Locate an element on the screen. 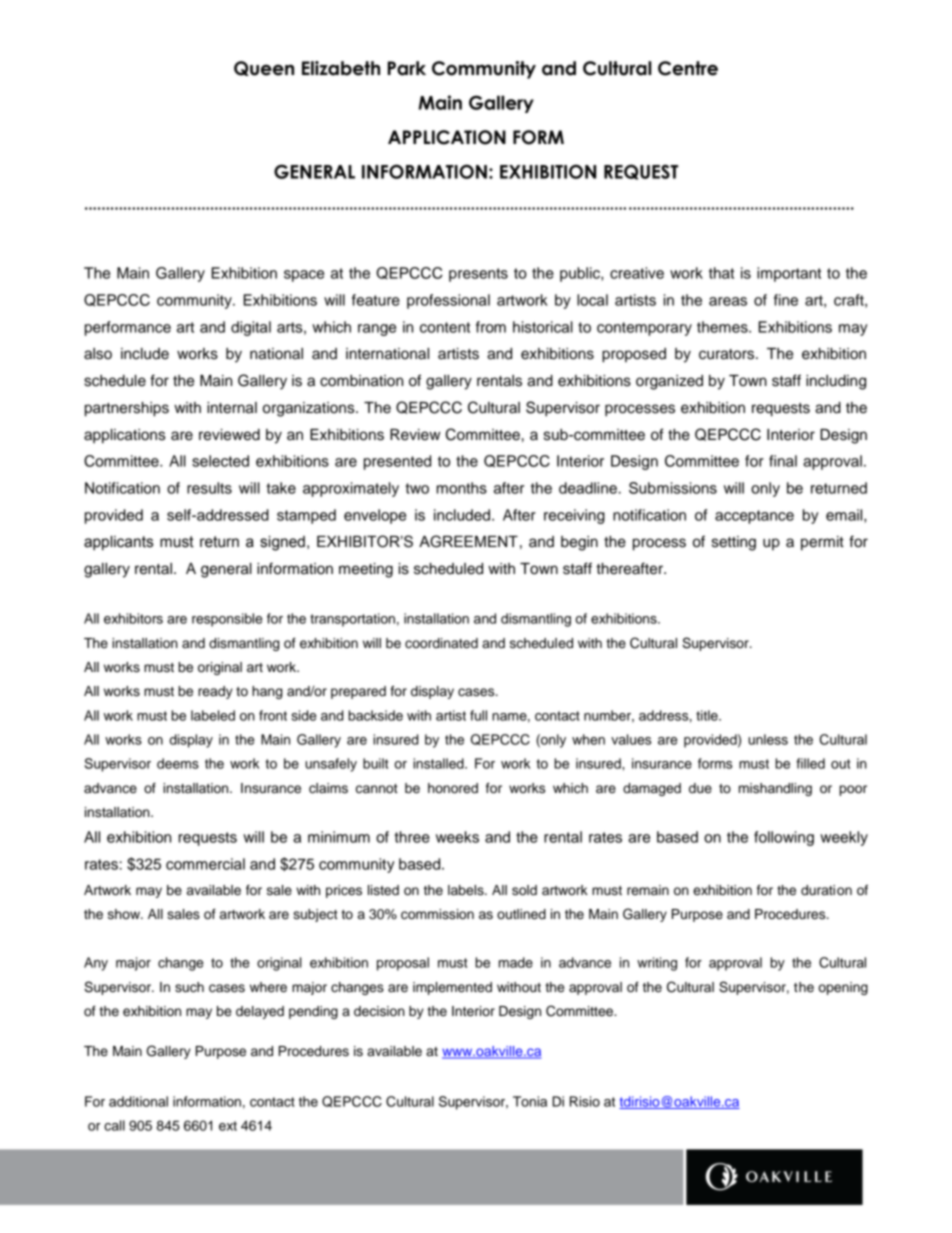 The height and width of the screenshot is (1233, 952). Centre is located at coordinates (688, 68).
